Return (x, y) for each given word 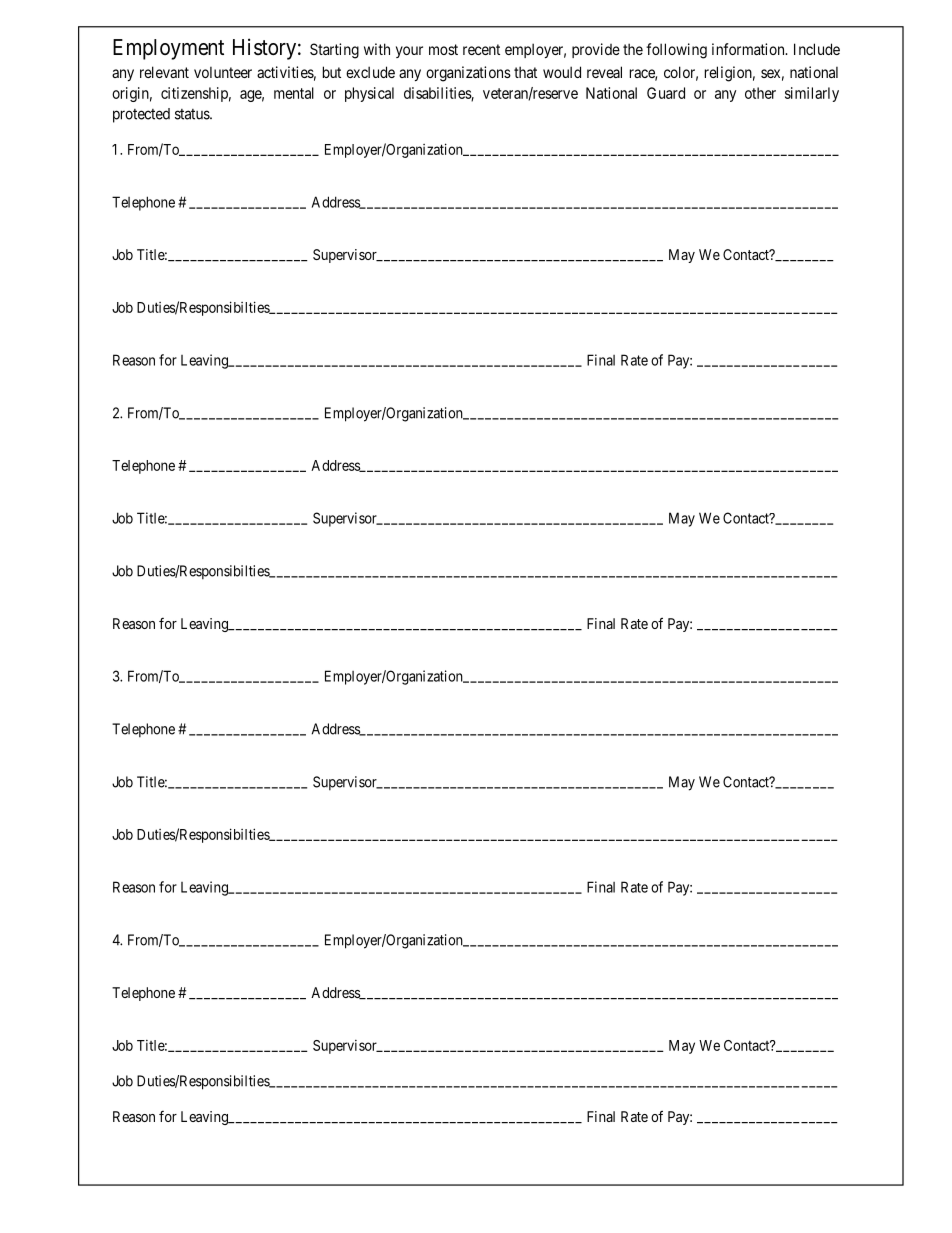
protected (141, 115)
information (749, 49)
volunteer (223, 72)
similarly (812, 94)
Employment (168, 49)
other (760, 93)
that (525, 72)
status (193, 114)
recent (481, 49)
